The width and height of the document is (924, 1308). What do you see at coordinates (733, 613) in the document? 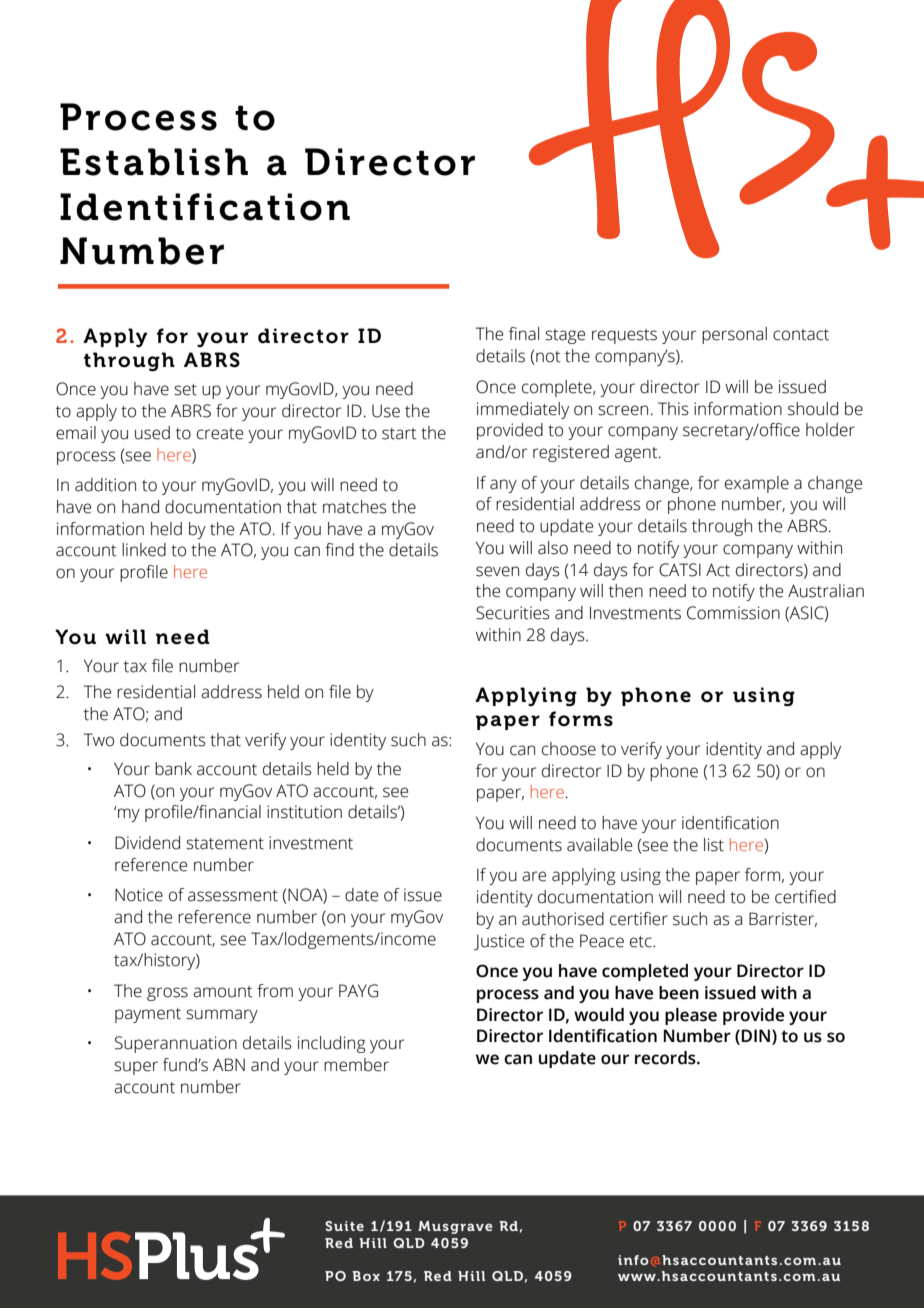
I see `Commission` at bounding box center [733, 613].
